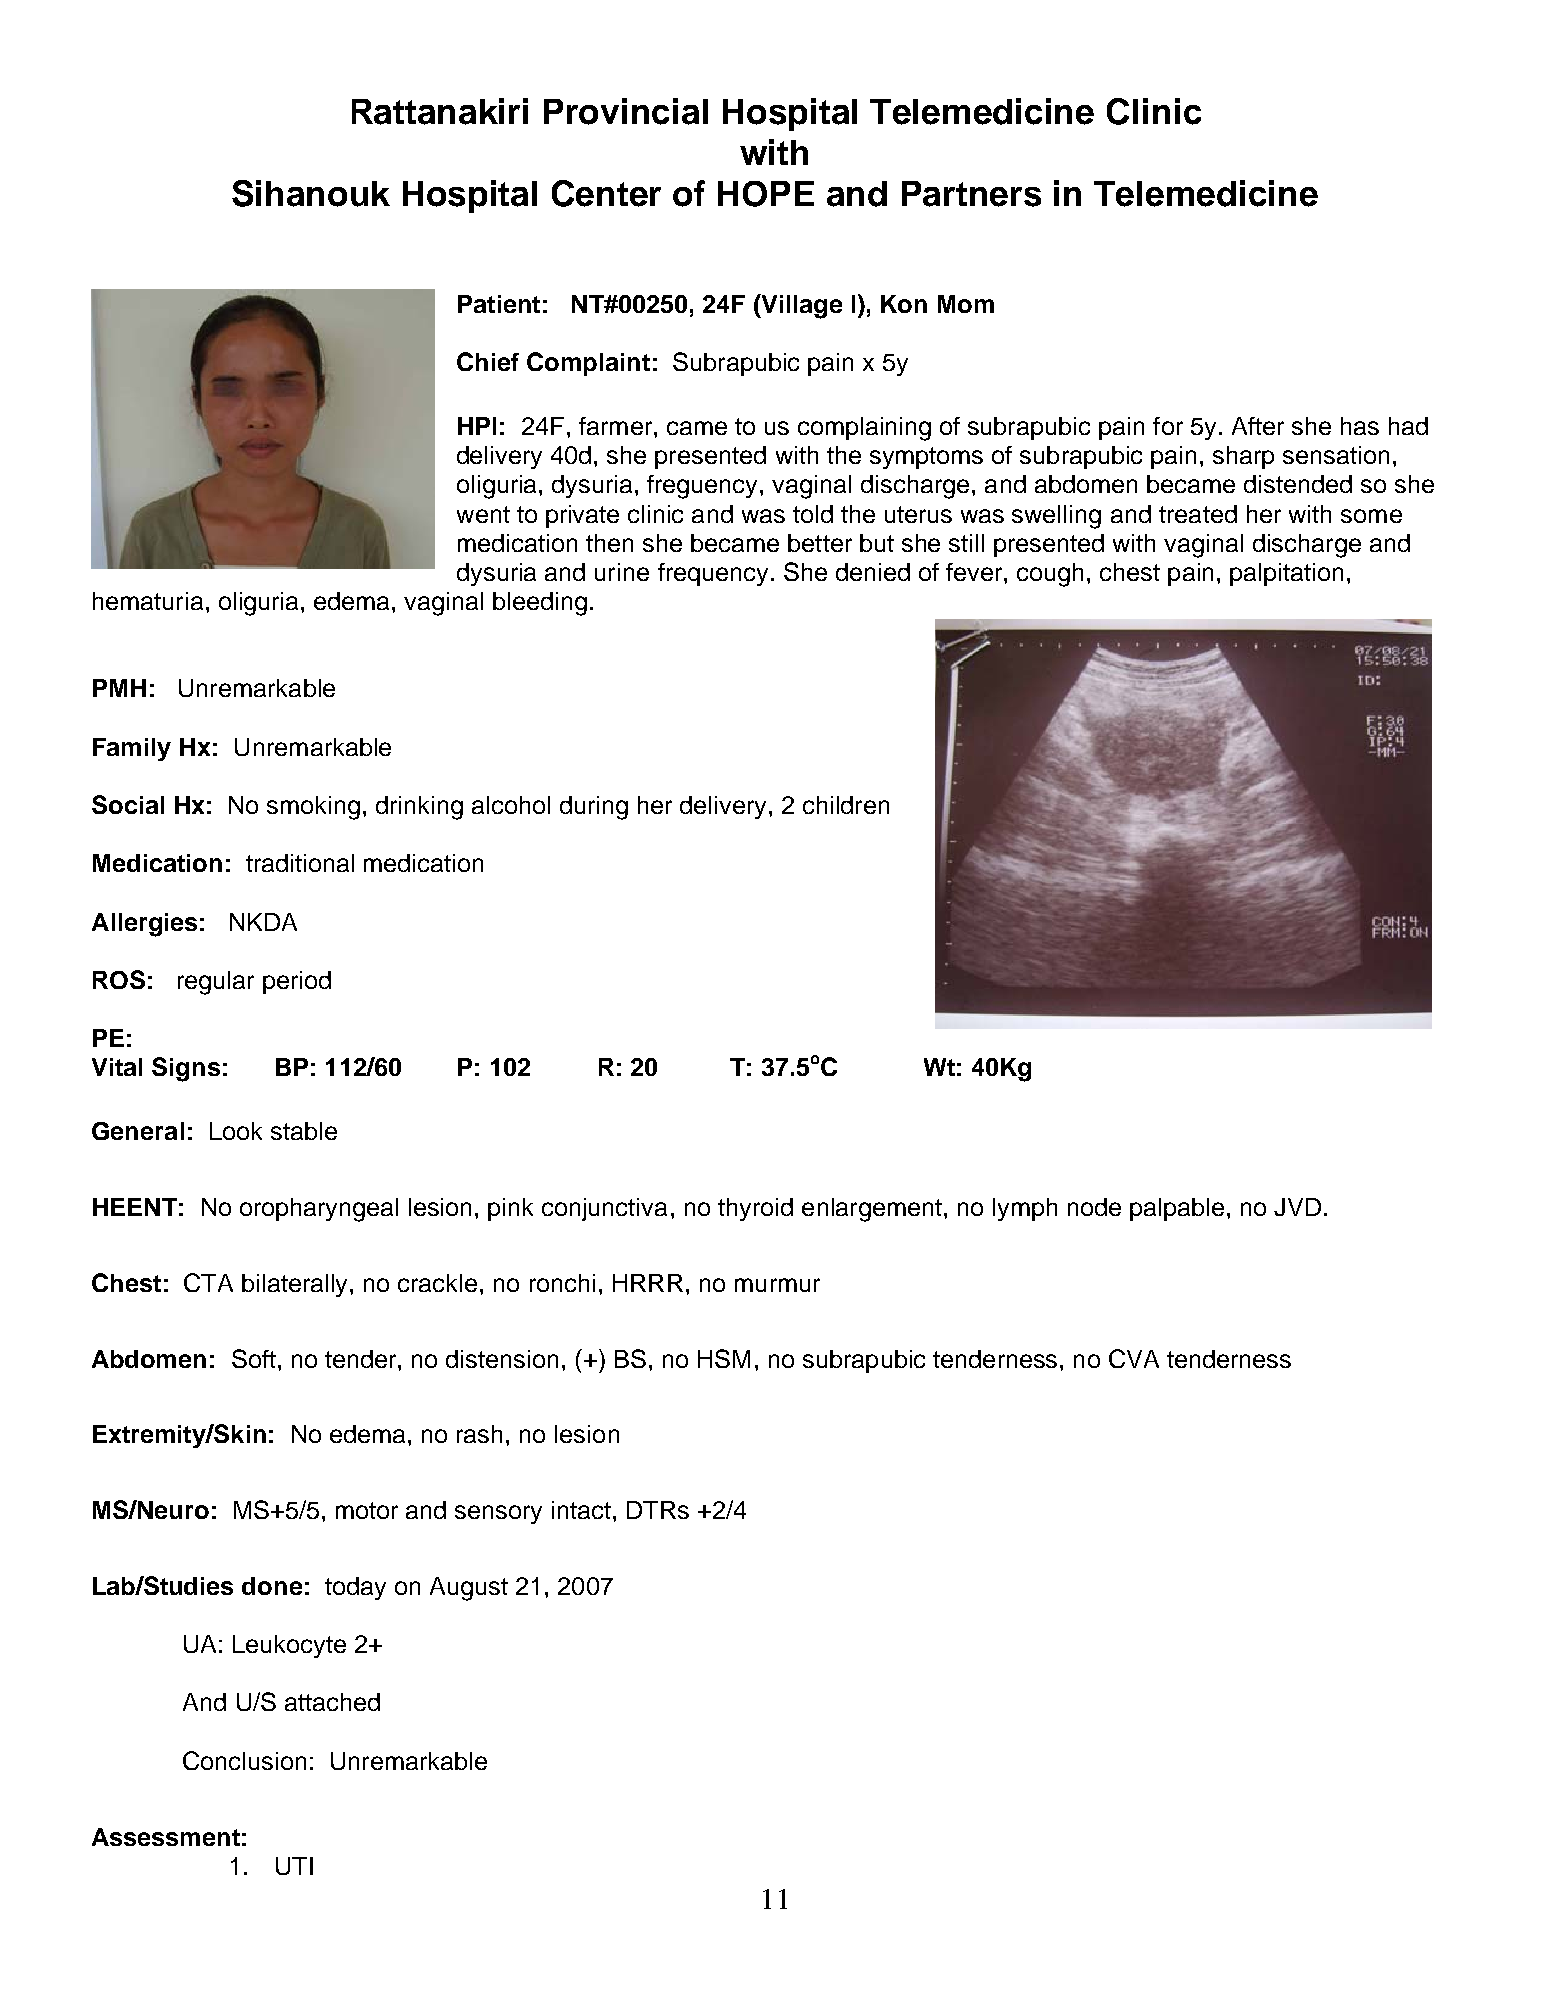 The image size is (1551, 2007). What do you see at coordinates (766, 194) in the screenshot?
I see `HOPE` at bounding box center [766, 194].
